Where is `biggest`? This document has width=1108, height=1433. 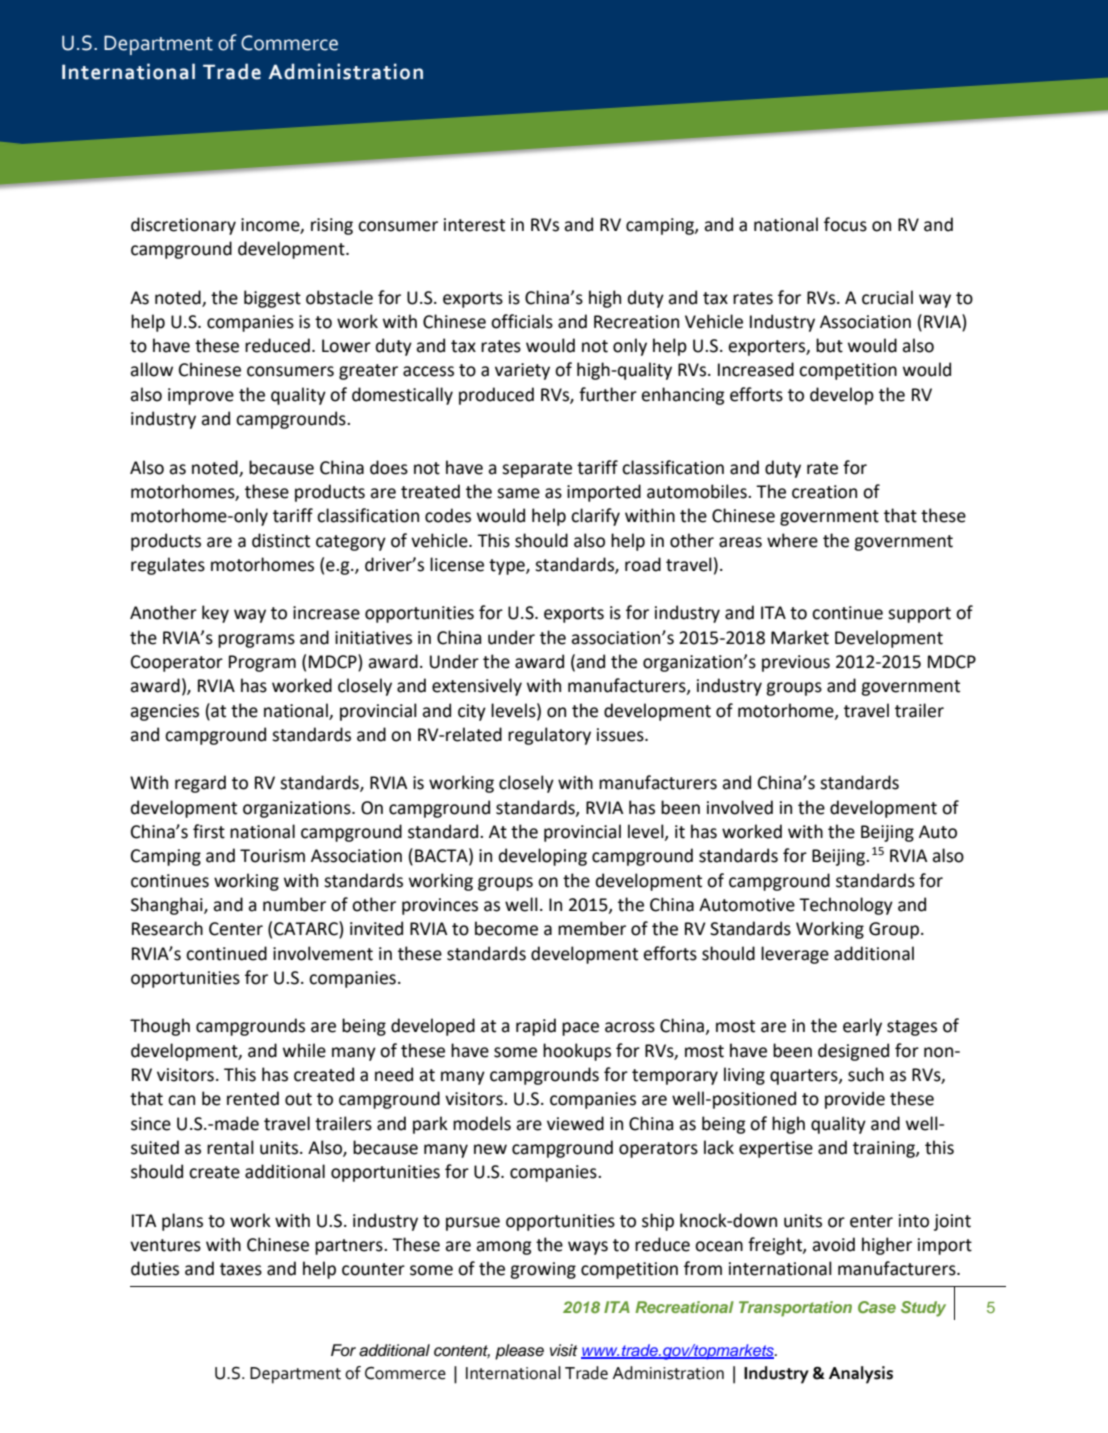
biggest is located at coordinates (272, 299).
